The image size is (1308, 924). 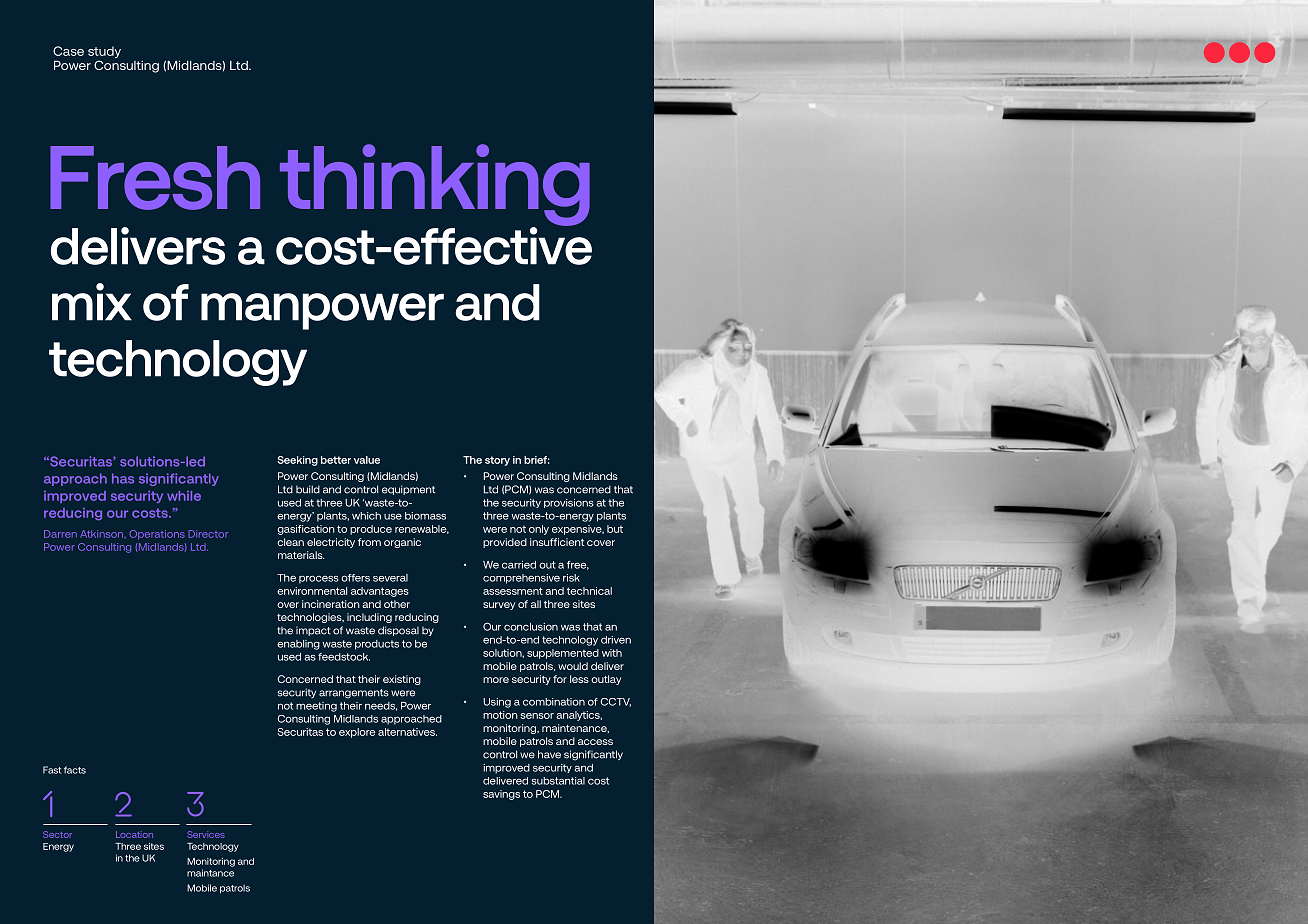 I want to click on explore, so click(x=357, y=733).
